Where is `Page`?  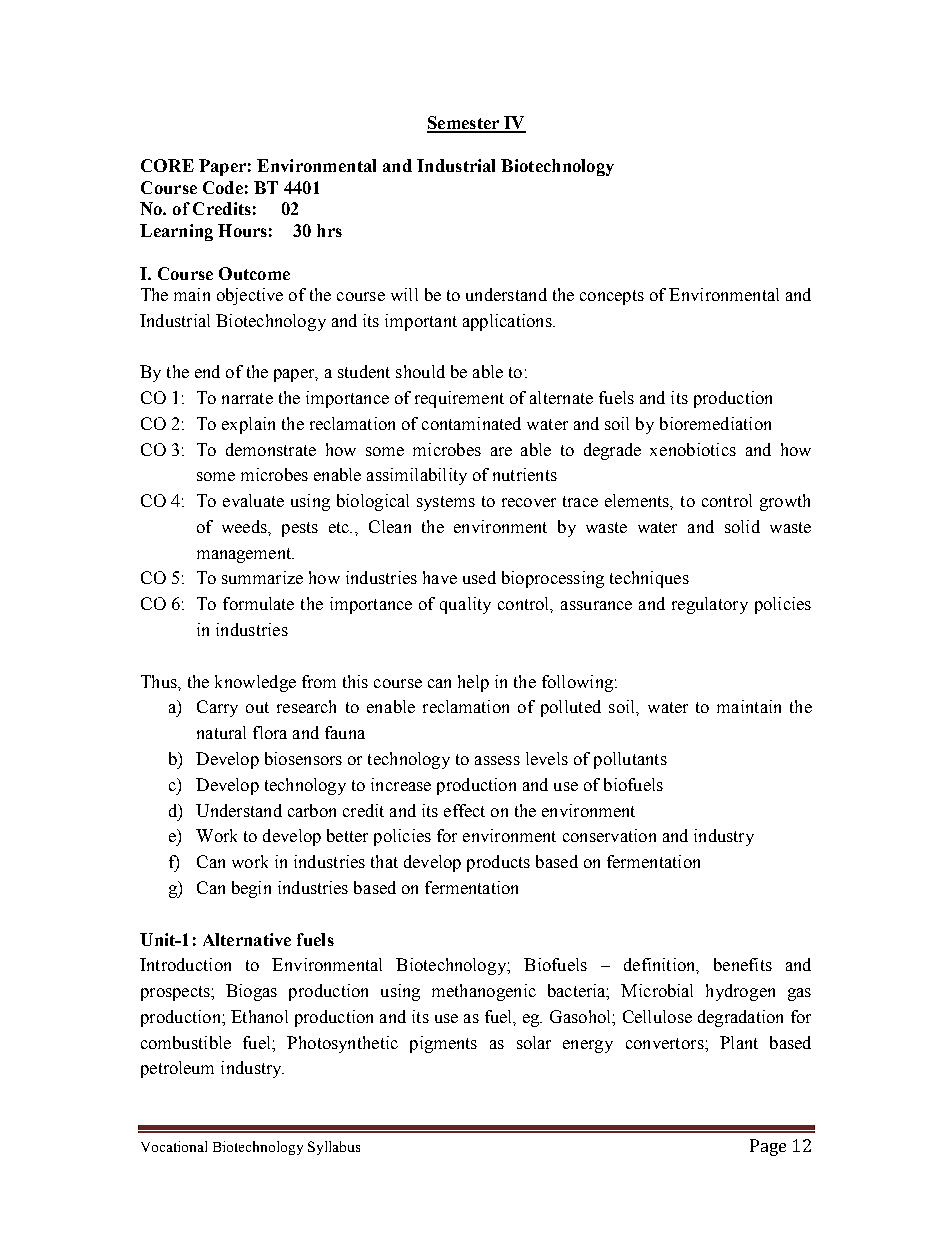 Page is located at coordinates (768, 1147).
